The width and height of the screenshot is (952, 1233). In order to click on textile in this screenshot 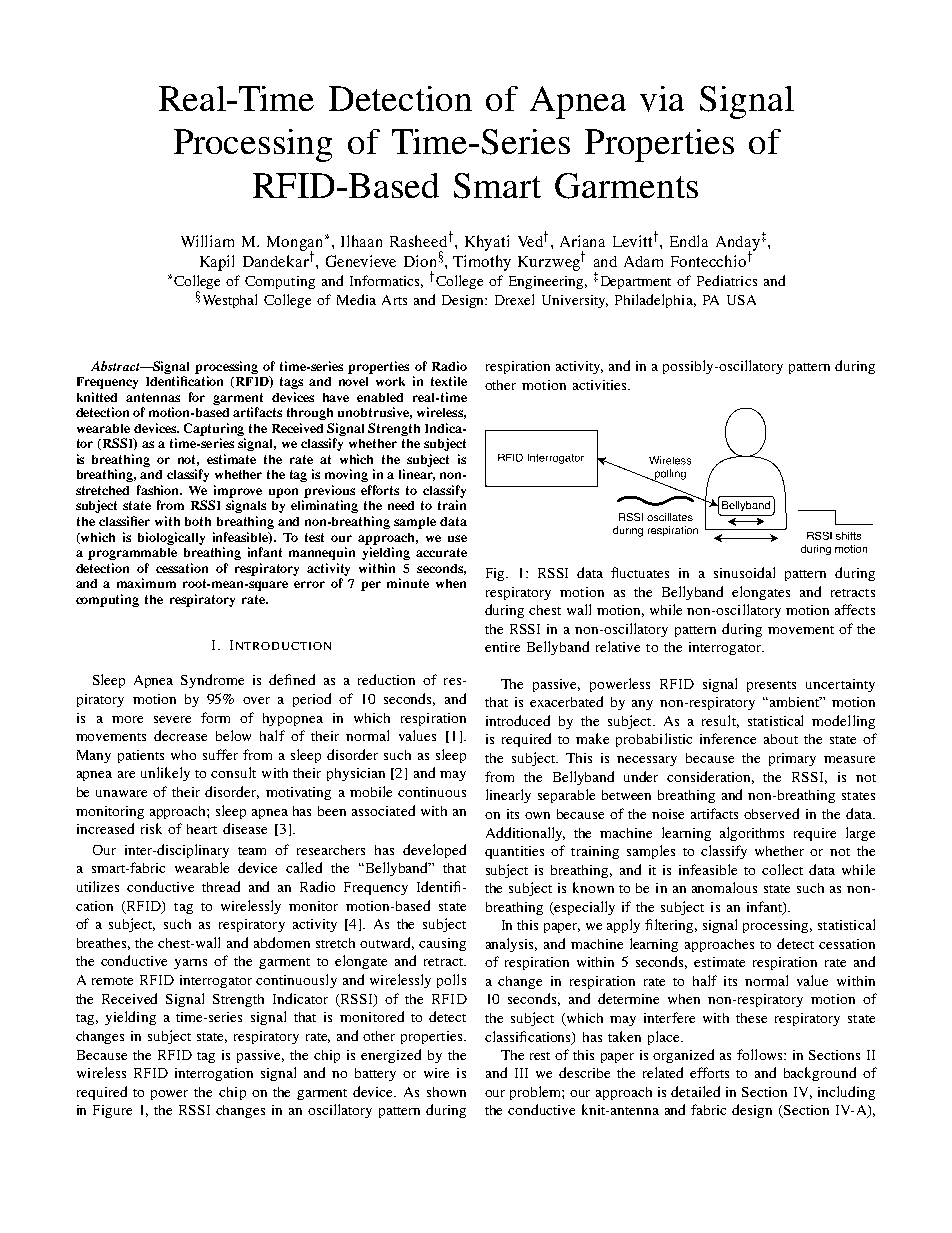, I will do `click(449, 381)`.
